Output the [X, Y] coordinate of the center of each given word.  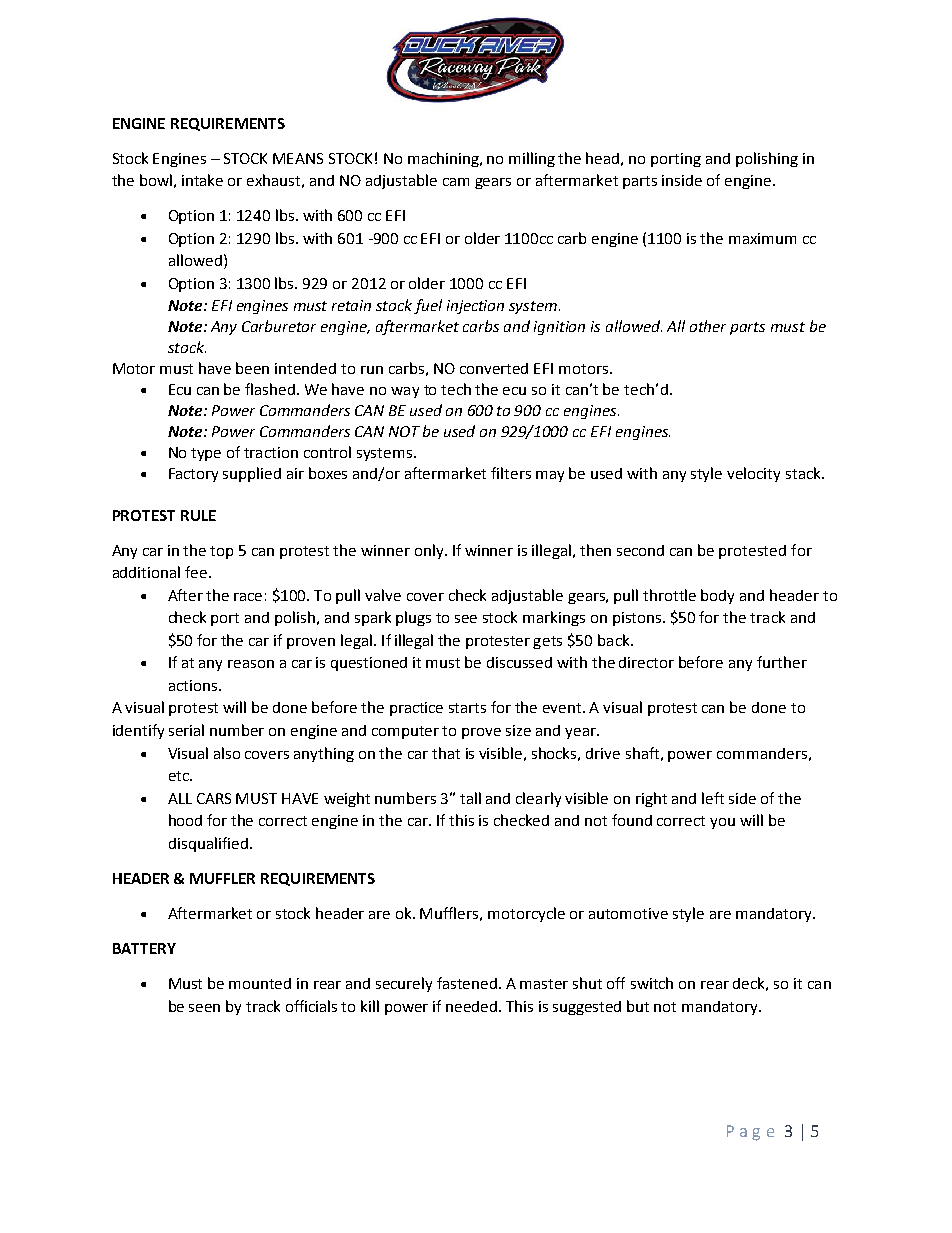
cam [456, 182]
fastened [468, 983]
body [717, 596]
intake [202, 180]
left [713, 798]
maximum [762, 238]
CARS [214, 798]
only [430, 551]
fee [197, 572]
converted [494, 368]
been [252, 368]
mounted [260, 983]
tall [470, 798]
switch [652, 983]
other [708, 326]
